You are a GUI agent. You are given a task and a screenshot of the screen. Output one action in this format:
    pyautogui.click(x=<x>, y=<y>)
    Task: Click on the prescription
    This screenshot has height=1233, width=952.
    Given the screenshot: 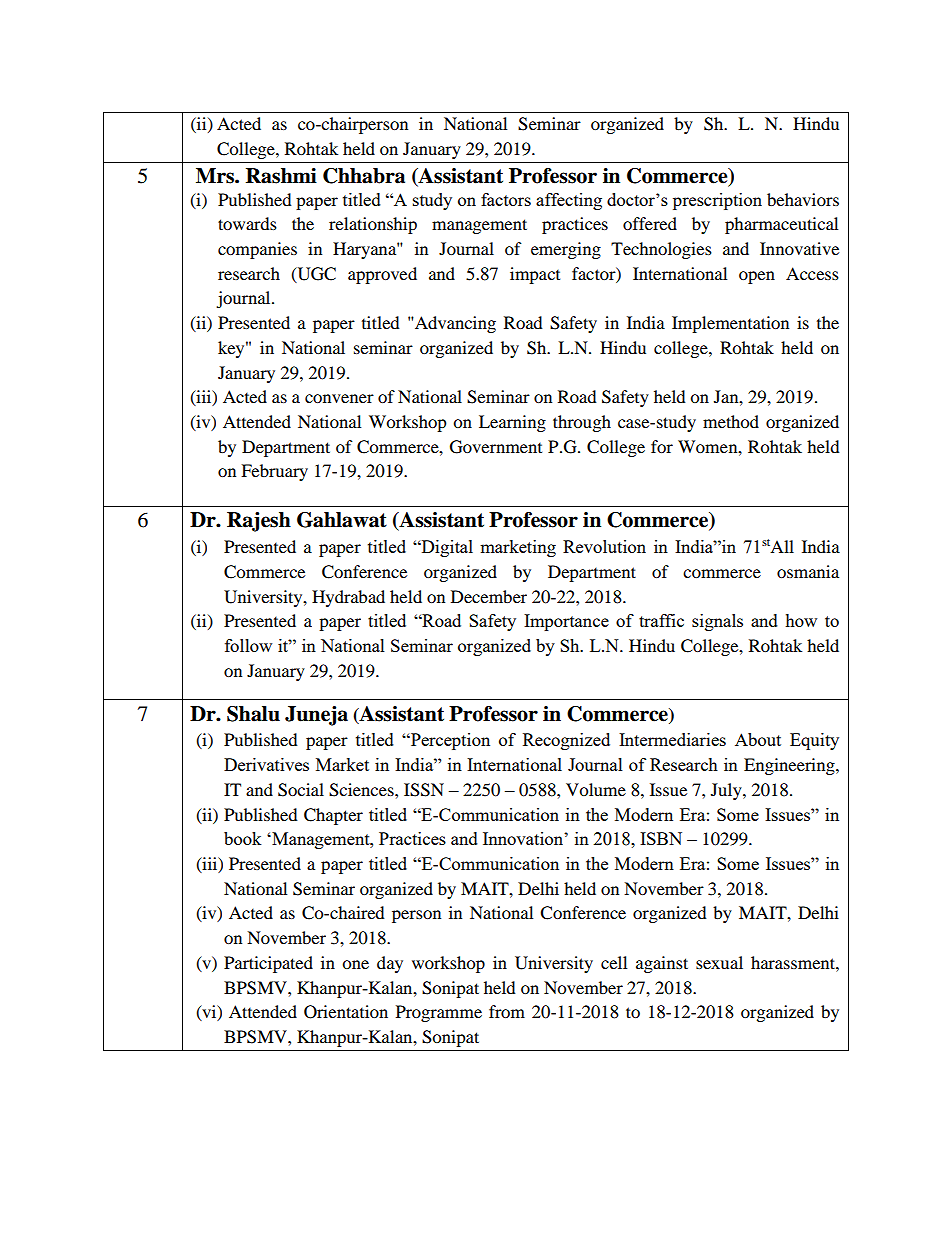 What is the action you would take?
    pyautogui.click(x=717, y=201)
